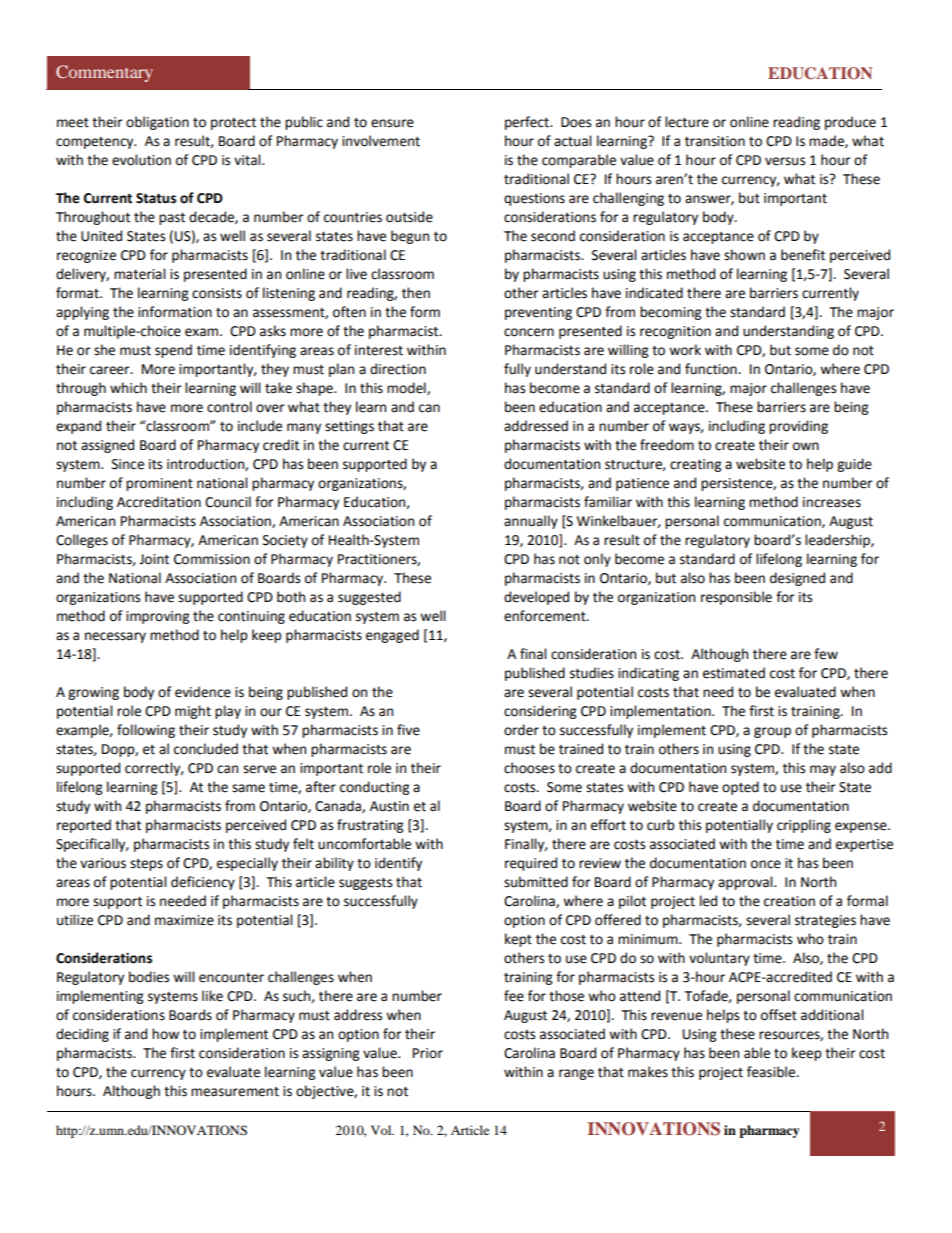 This screenshot has height=1233, width=952. What do you see at coordinates (715, 141) in the screenshot?
I see `transition` at bounding box center [715, 141].
